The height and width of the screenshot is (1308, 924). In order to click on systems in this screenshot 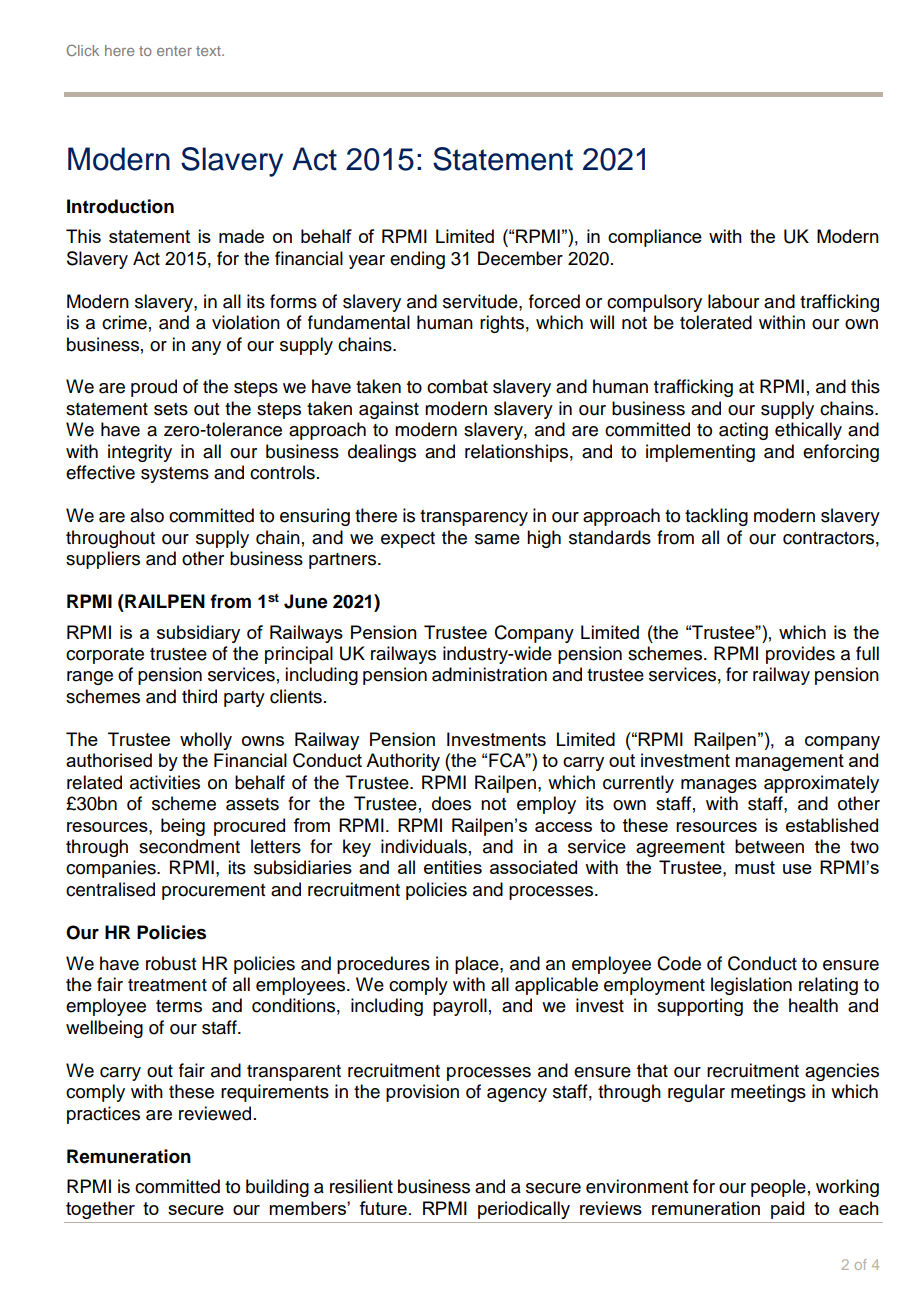, I will do `click(175, 475)`.
